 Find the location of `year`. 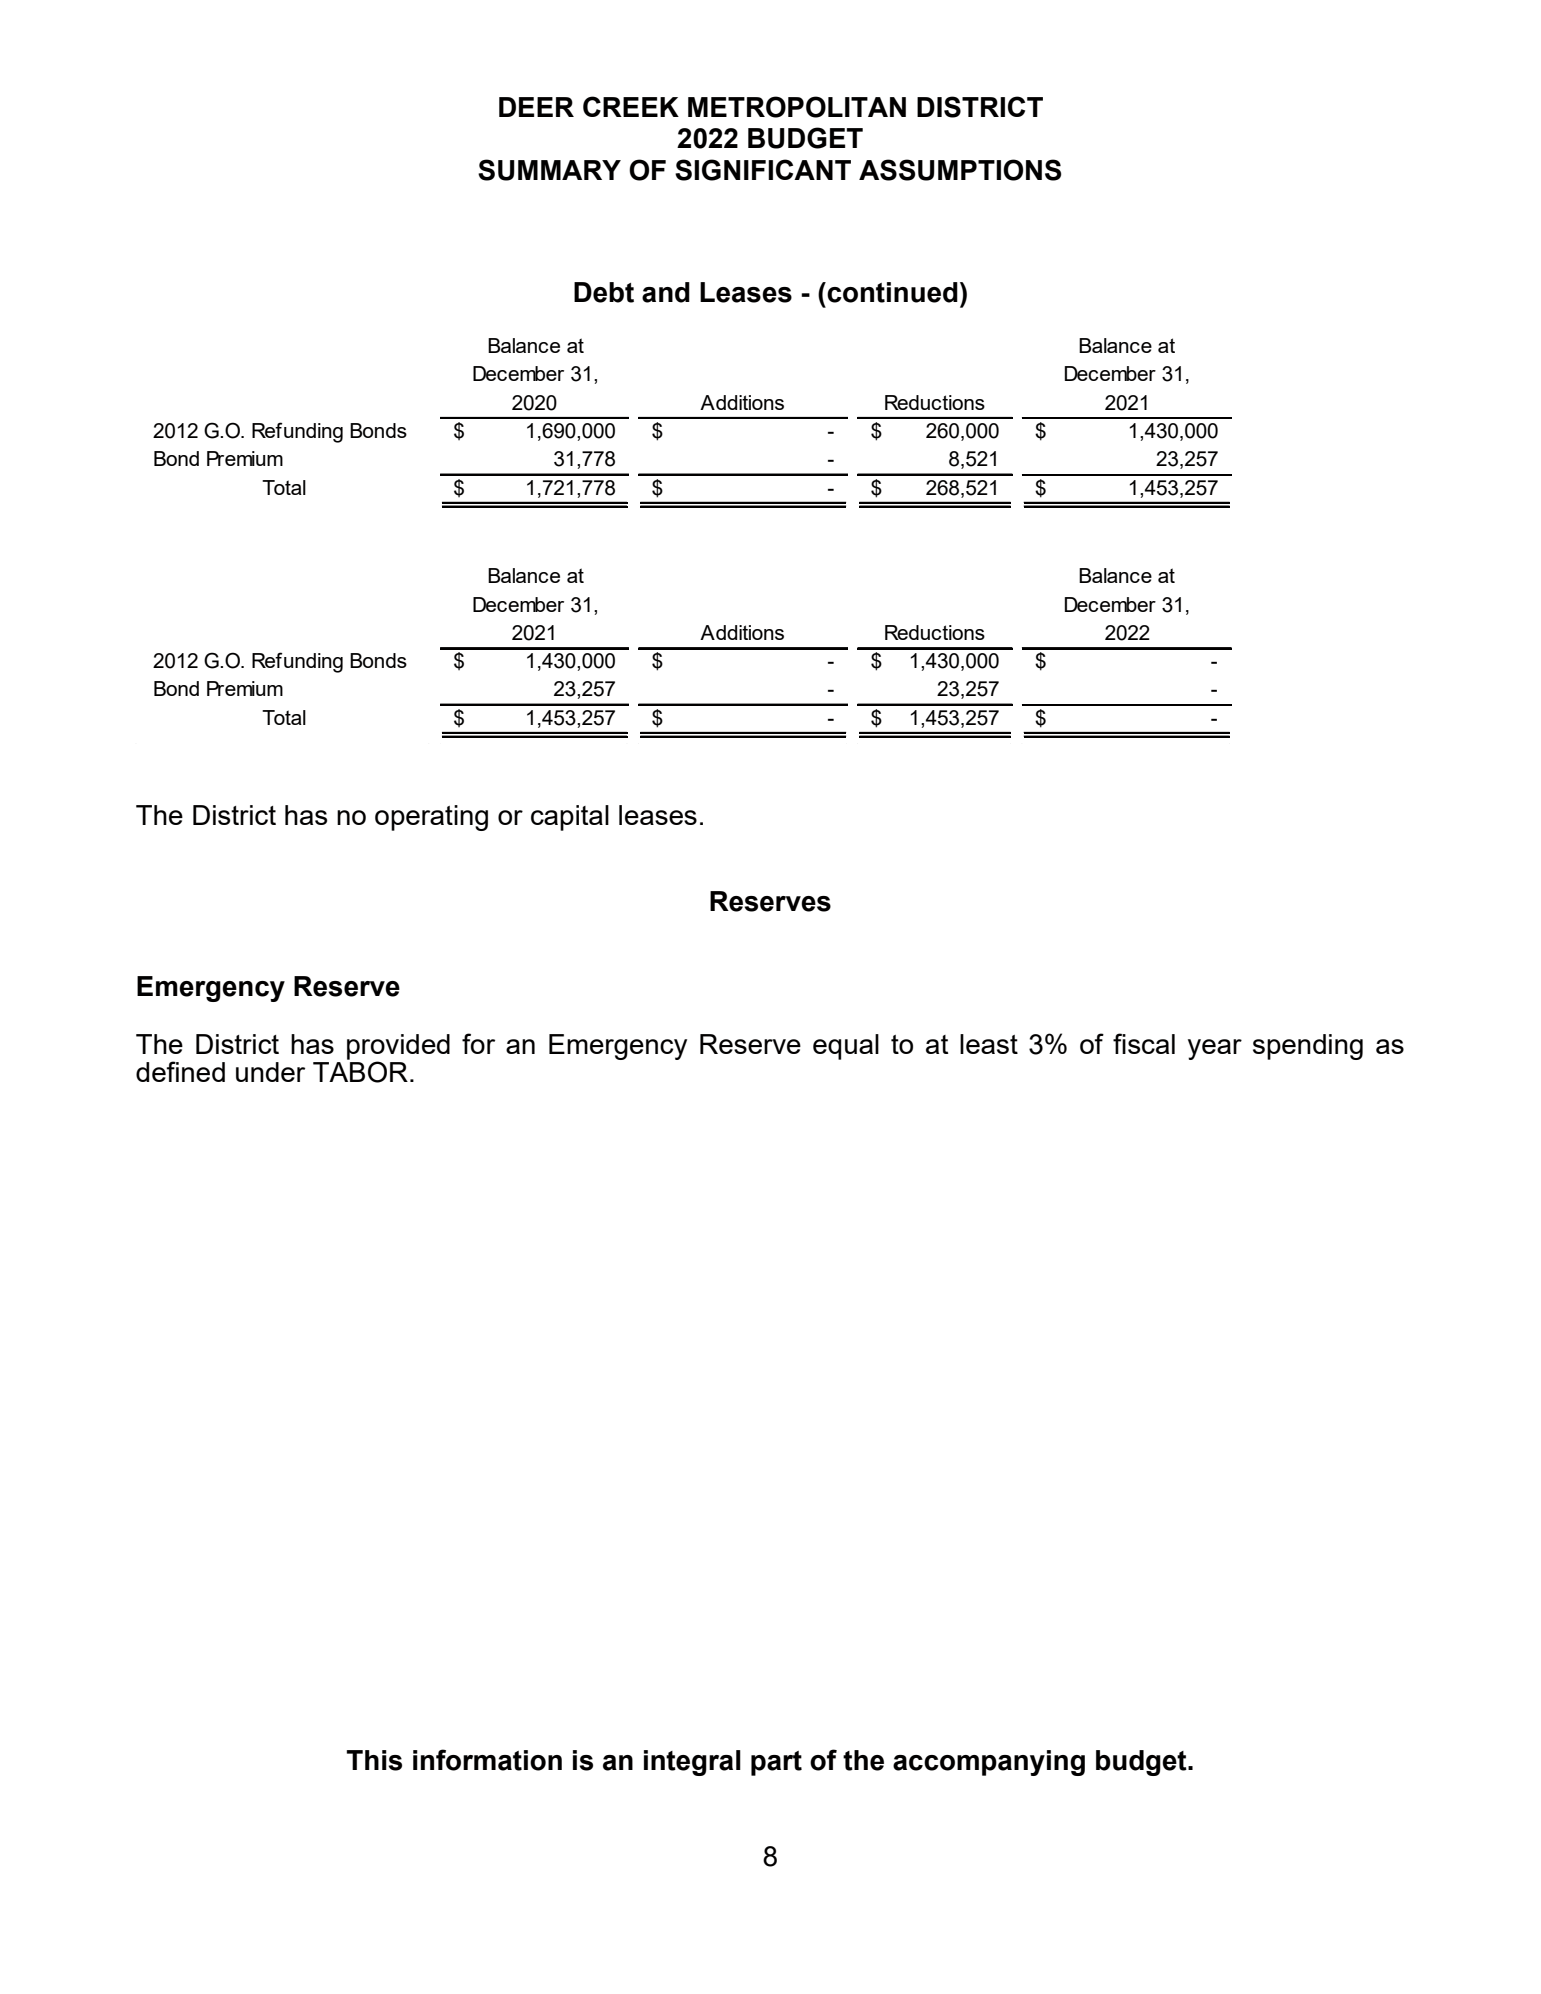

year is located at coordinates (1215, 1049).
